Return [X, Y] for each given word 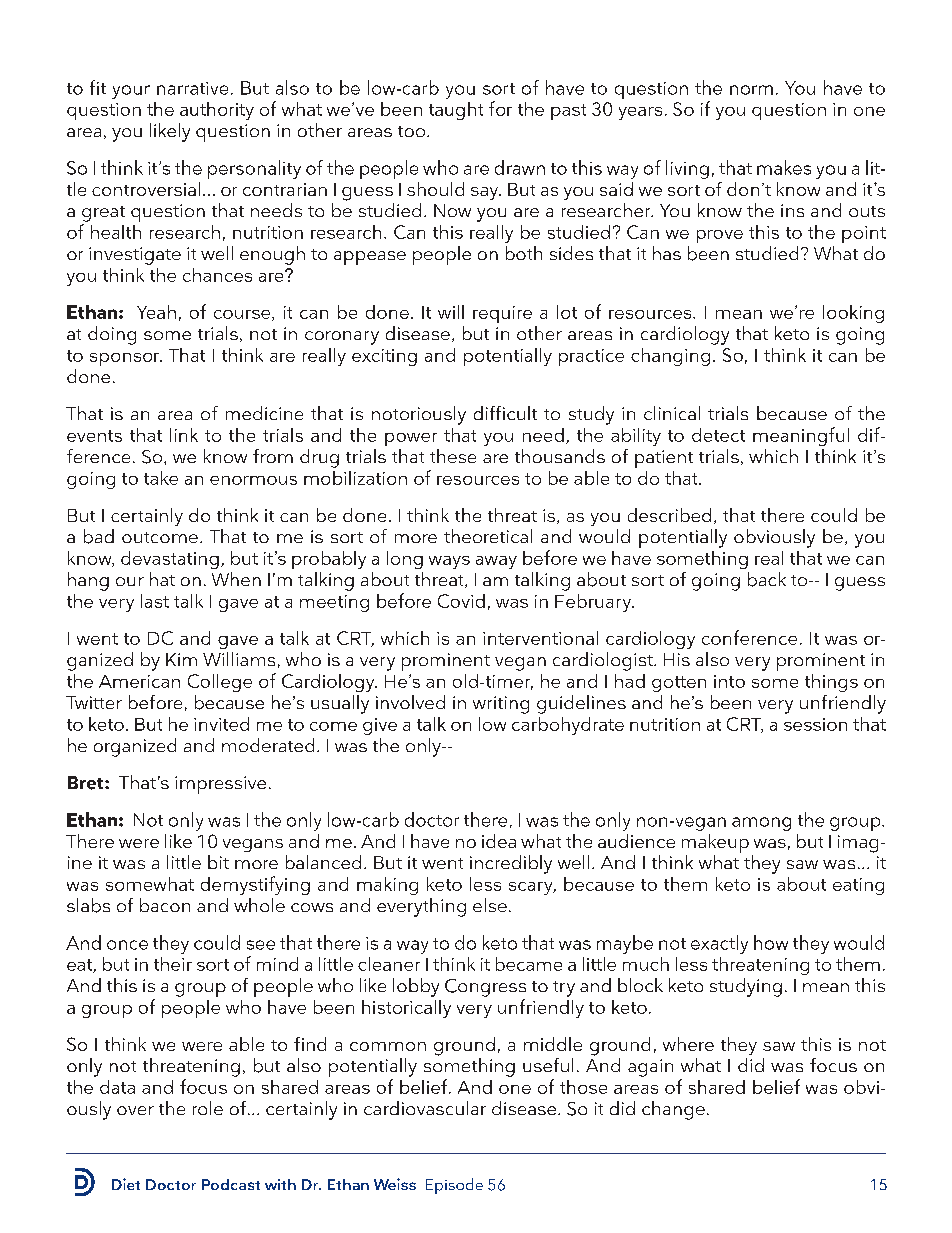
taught [456, 111]
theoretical [488, 536]
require [502, 314]
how [771, 942]
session [815, 724]
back [767, 579]
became [529, 964]
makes [784, 167]
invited [221, 724]
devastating [170, 560]
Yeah [156, 312]
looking [853, 314]
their [173, 964]
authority [217, 111]
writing [501, 705]
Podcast [231, 1184]
